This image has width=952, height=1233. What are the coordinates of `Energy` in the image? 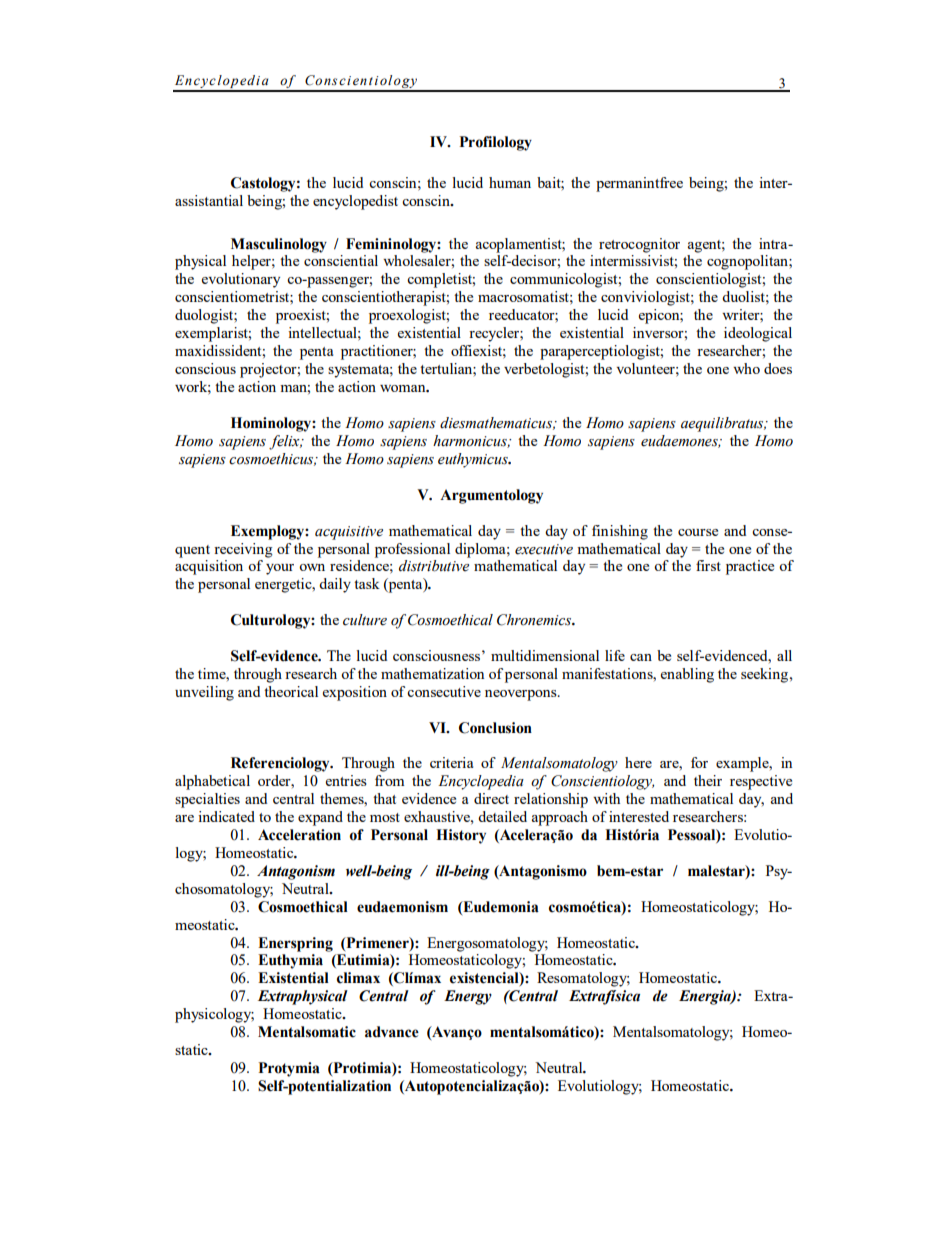 It's located at (468, 997).
